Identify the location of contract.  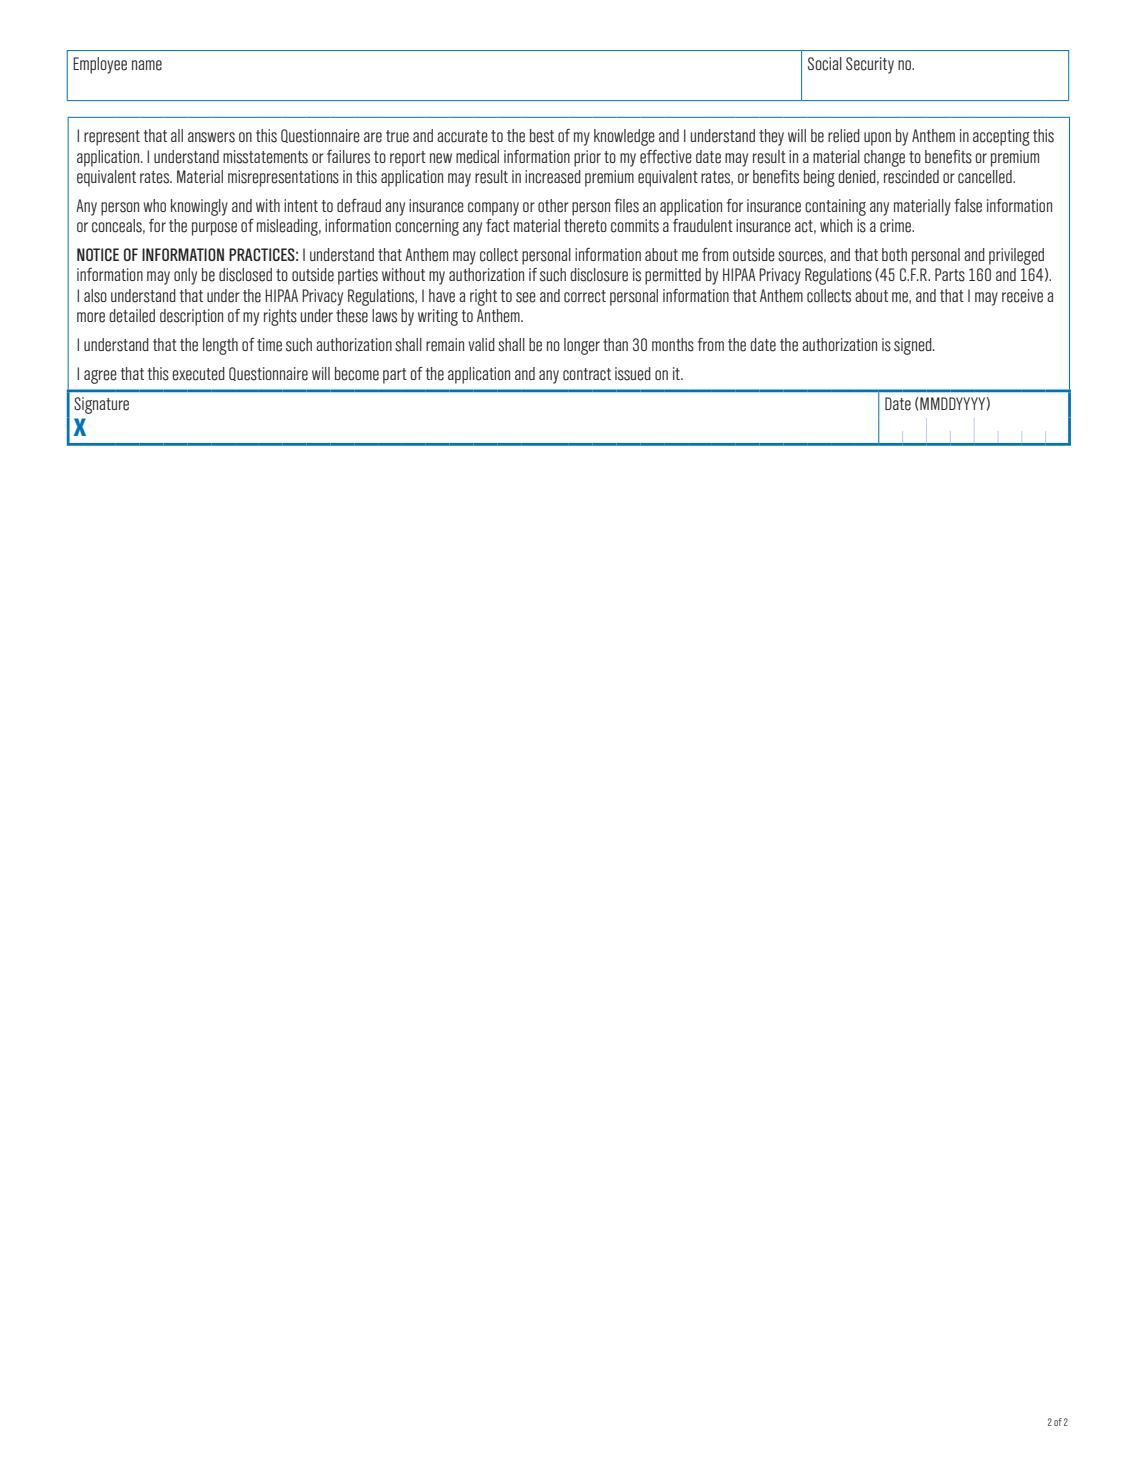
(587, 374).
